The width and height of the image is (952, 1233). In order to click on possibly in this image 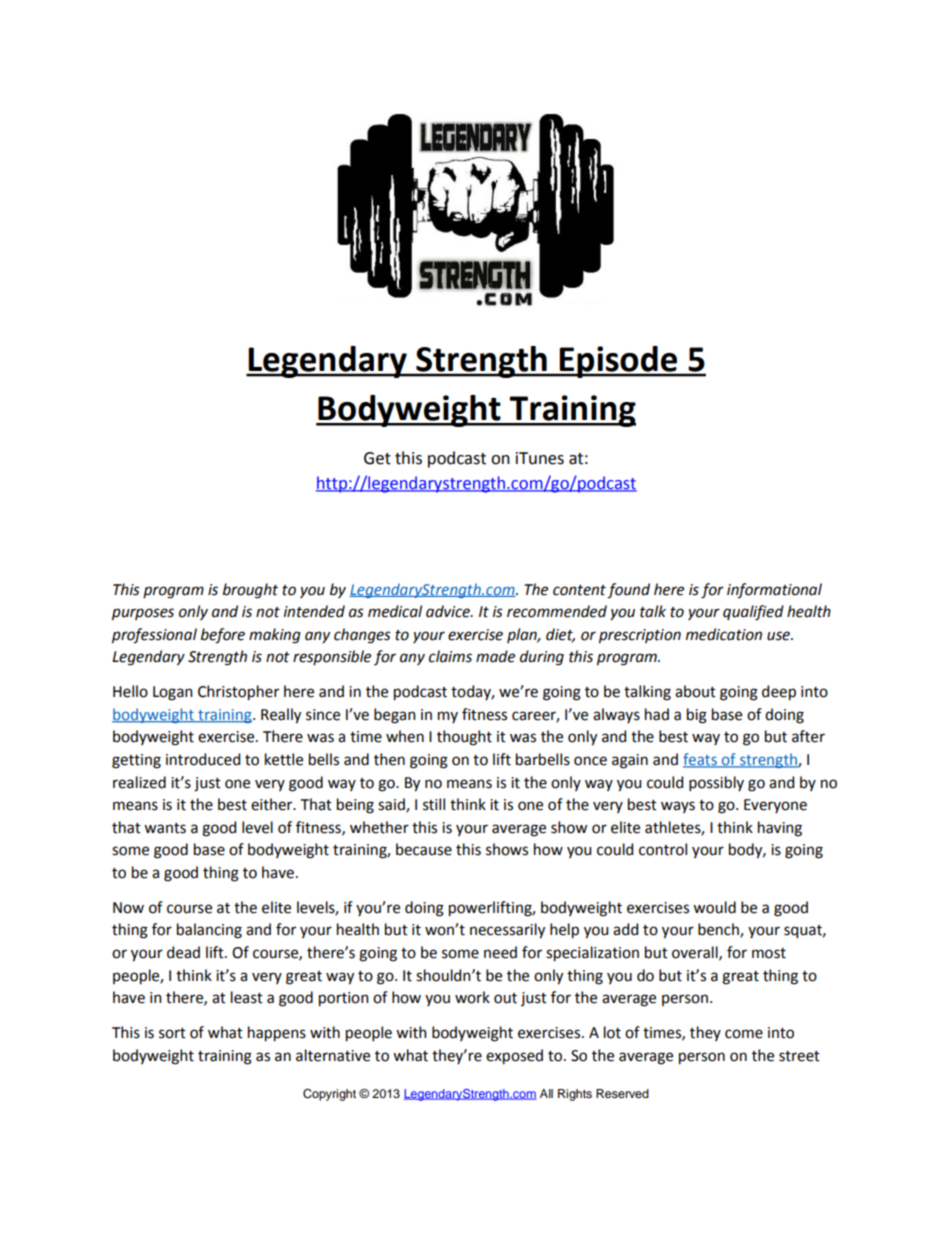, I will do `click(716, 783)`.
